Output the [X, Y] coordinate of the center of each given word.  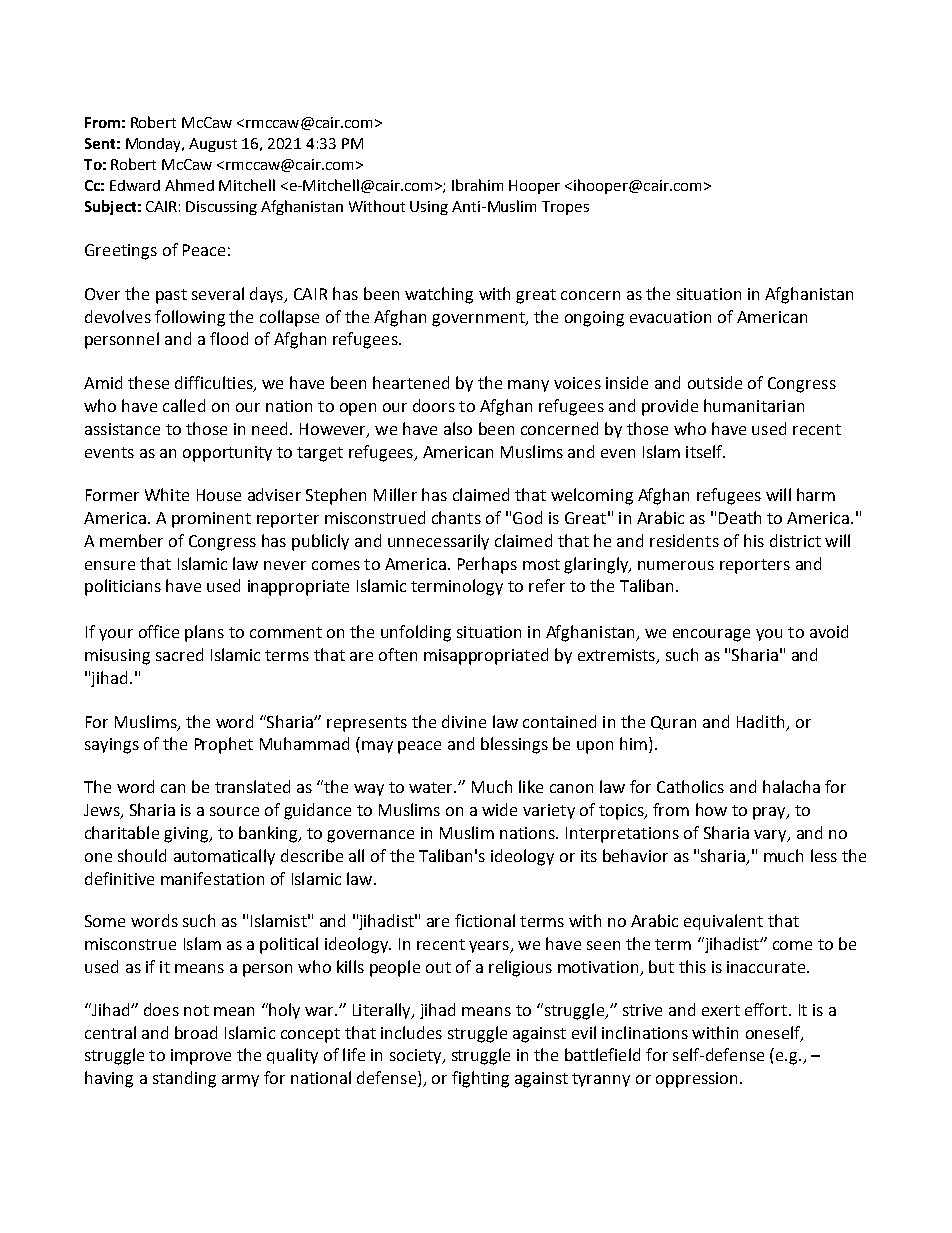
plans [204, 633]
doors [434, 405]
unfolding [416, 633]
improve [201, 1057]
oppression [696, 1080]
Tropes [565, 208]
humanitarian [754, 405]
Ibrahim [477, 185]
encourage [711, 635]
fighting [480, 1079]
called [184, 405]
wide [499, 809]
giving [187, 835]
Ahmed [189, 185]
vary [771, 836]
